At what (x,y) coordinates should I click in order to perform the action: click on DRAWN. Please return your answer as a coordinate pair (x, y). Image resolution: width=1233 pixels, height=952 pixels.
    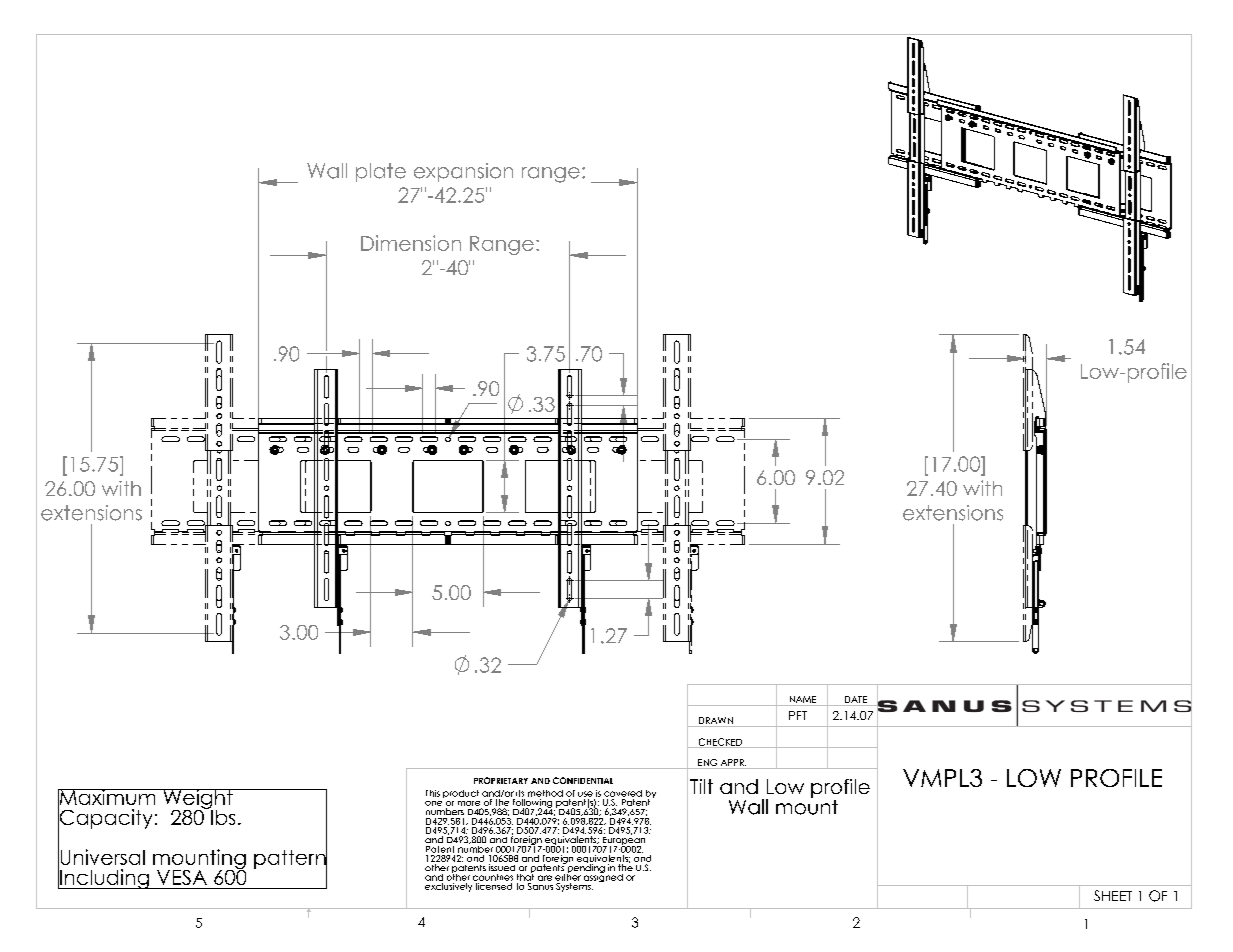
    Looking at the image, I should click on (716, 720).
